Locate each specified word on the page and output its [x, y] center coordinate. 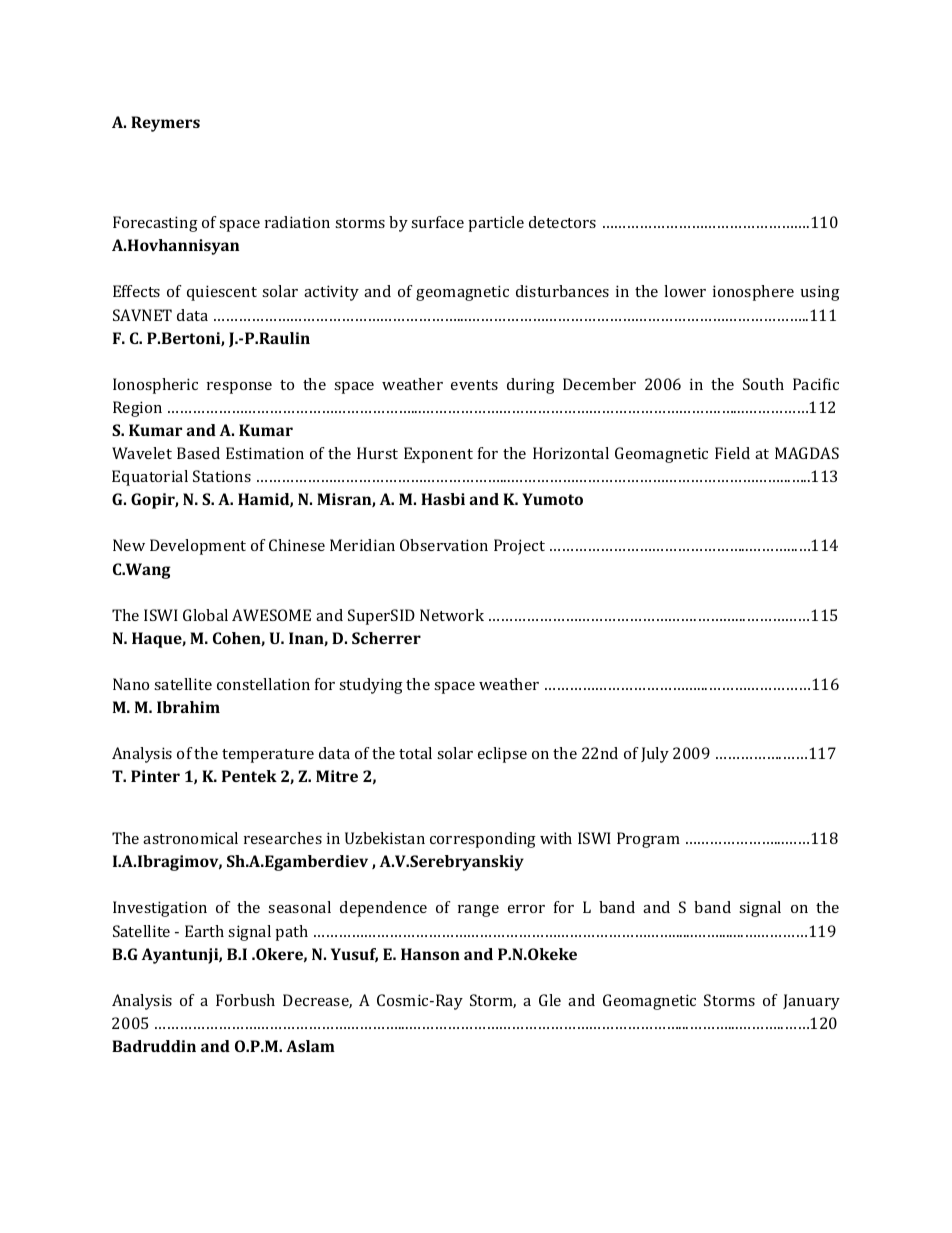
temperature [268, 756]
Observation [444, 545]
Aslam [310, 1046]
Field [732, 453]
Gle [550, 1000]
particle [496, 224]
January [811, 1002]
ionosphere [753, 293]
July [655, 755]
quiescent [222, 293]
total [415, 753]
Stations [222, 476]
